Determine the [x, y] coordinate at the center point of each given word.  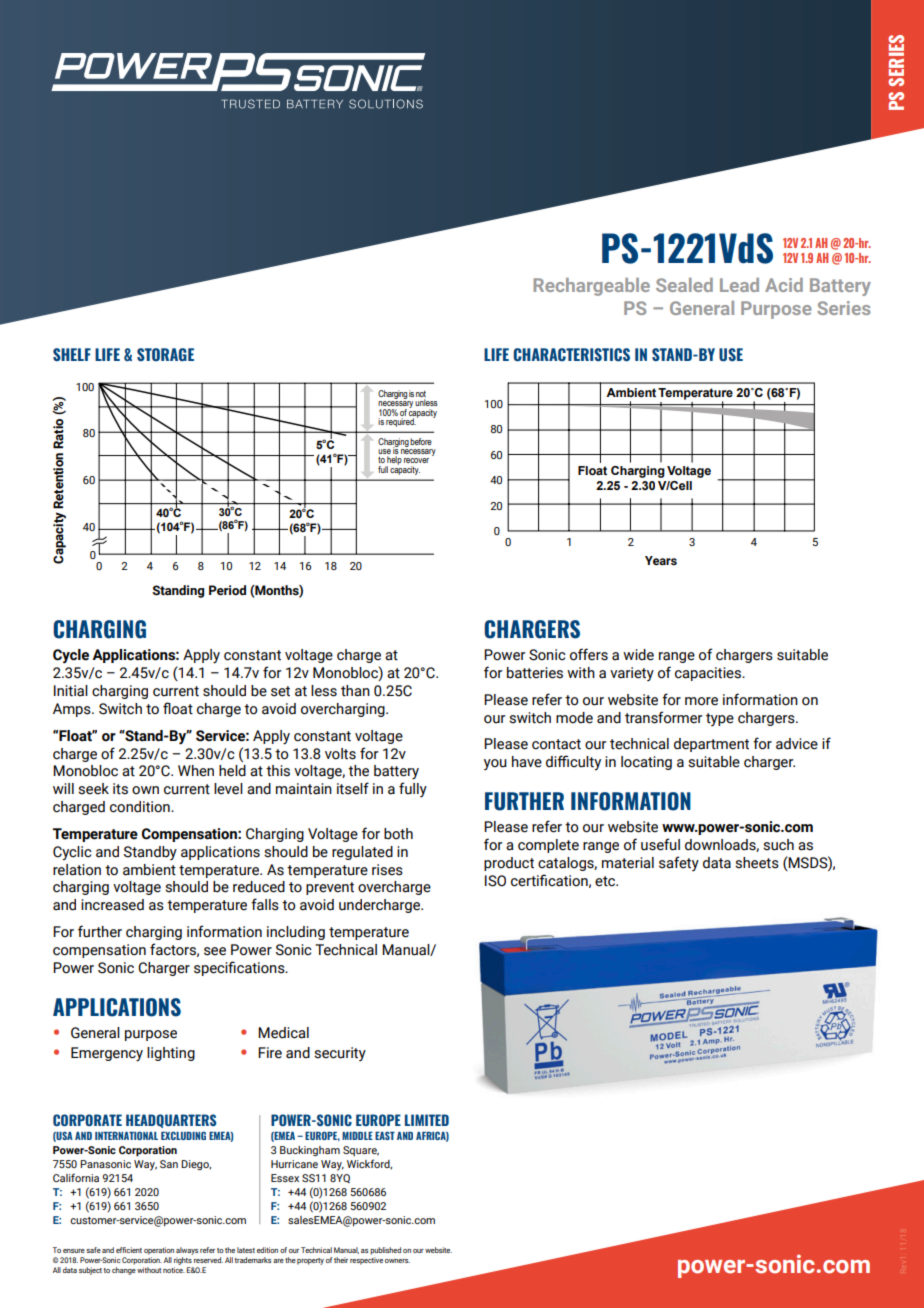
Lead [739, 285]
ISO [495, 881]
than [355, 691]
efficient [129, 1250]
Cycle [71, 656]
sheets [757, 863]
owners [397, 1261]
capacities [709, 674]
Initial [71, 691]
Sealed [684, 285]
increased [112, 905]
